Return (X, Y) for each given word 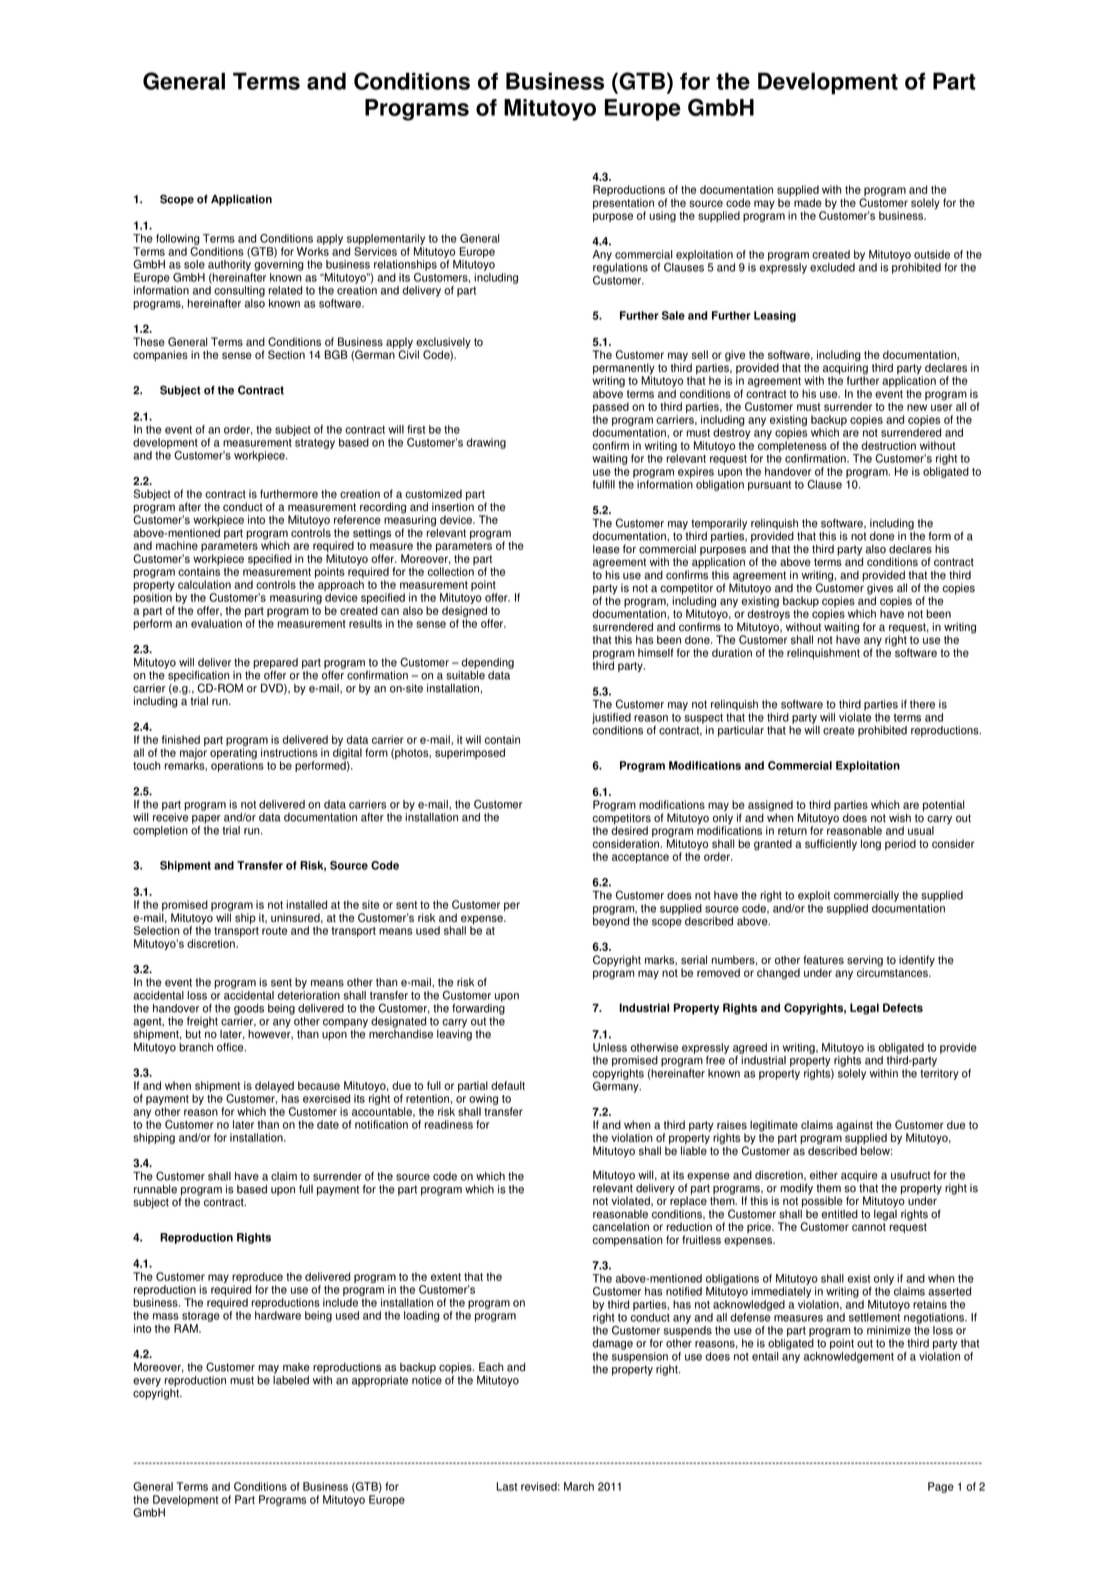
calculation (204, 584)
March (579, 1486)
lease (606, 549)
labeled (291, 1379)
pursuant (769, 486)
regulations (620, 268)
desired (629, 829)
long (871, 845)
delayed (274, 1088)
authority (229, 265)
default (508, 1085)
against (855, 1127)
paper (206, 819)
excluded (832, 267)
